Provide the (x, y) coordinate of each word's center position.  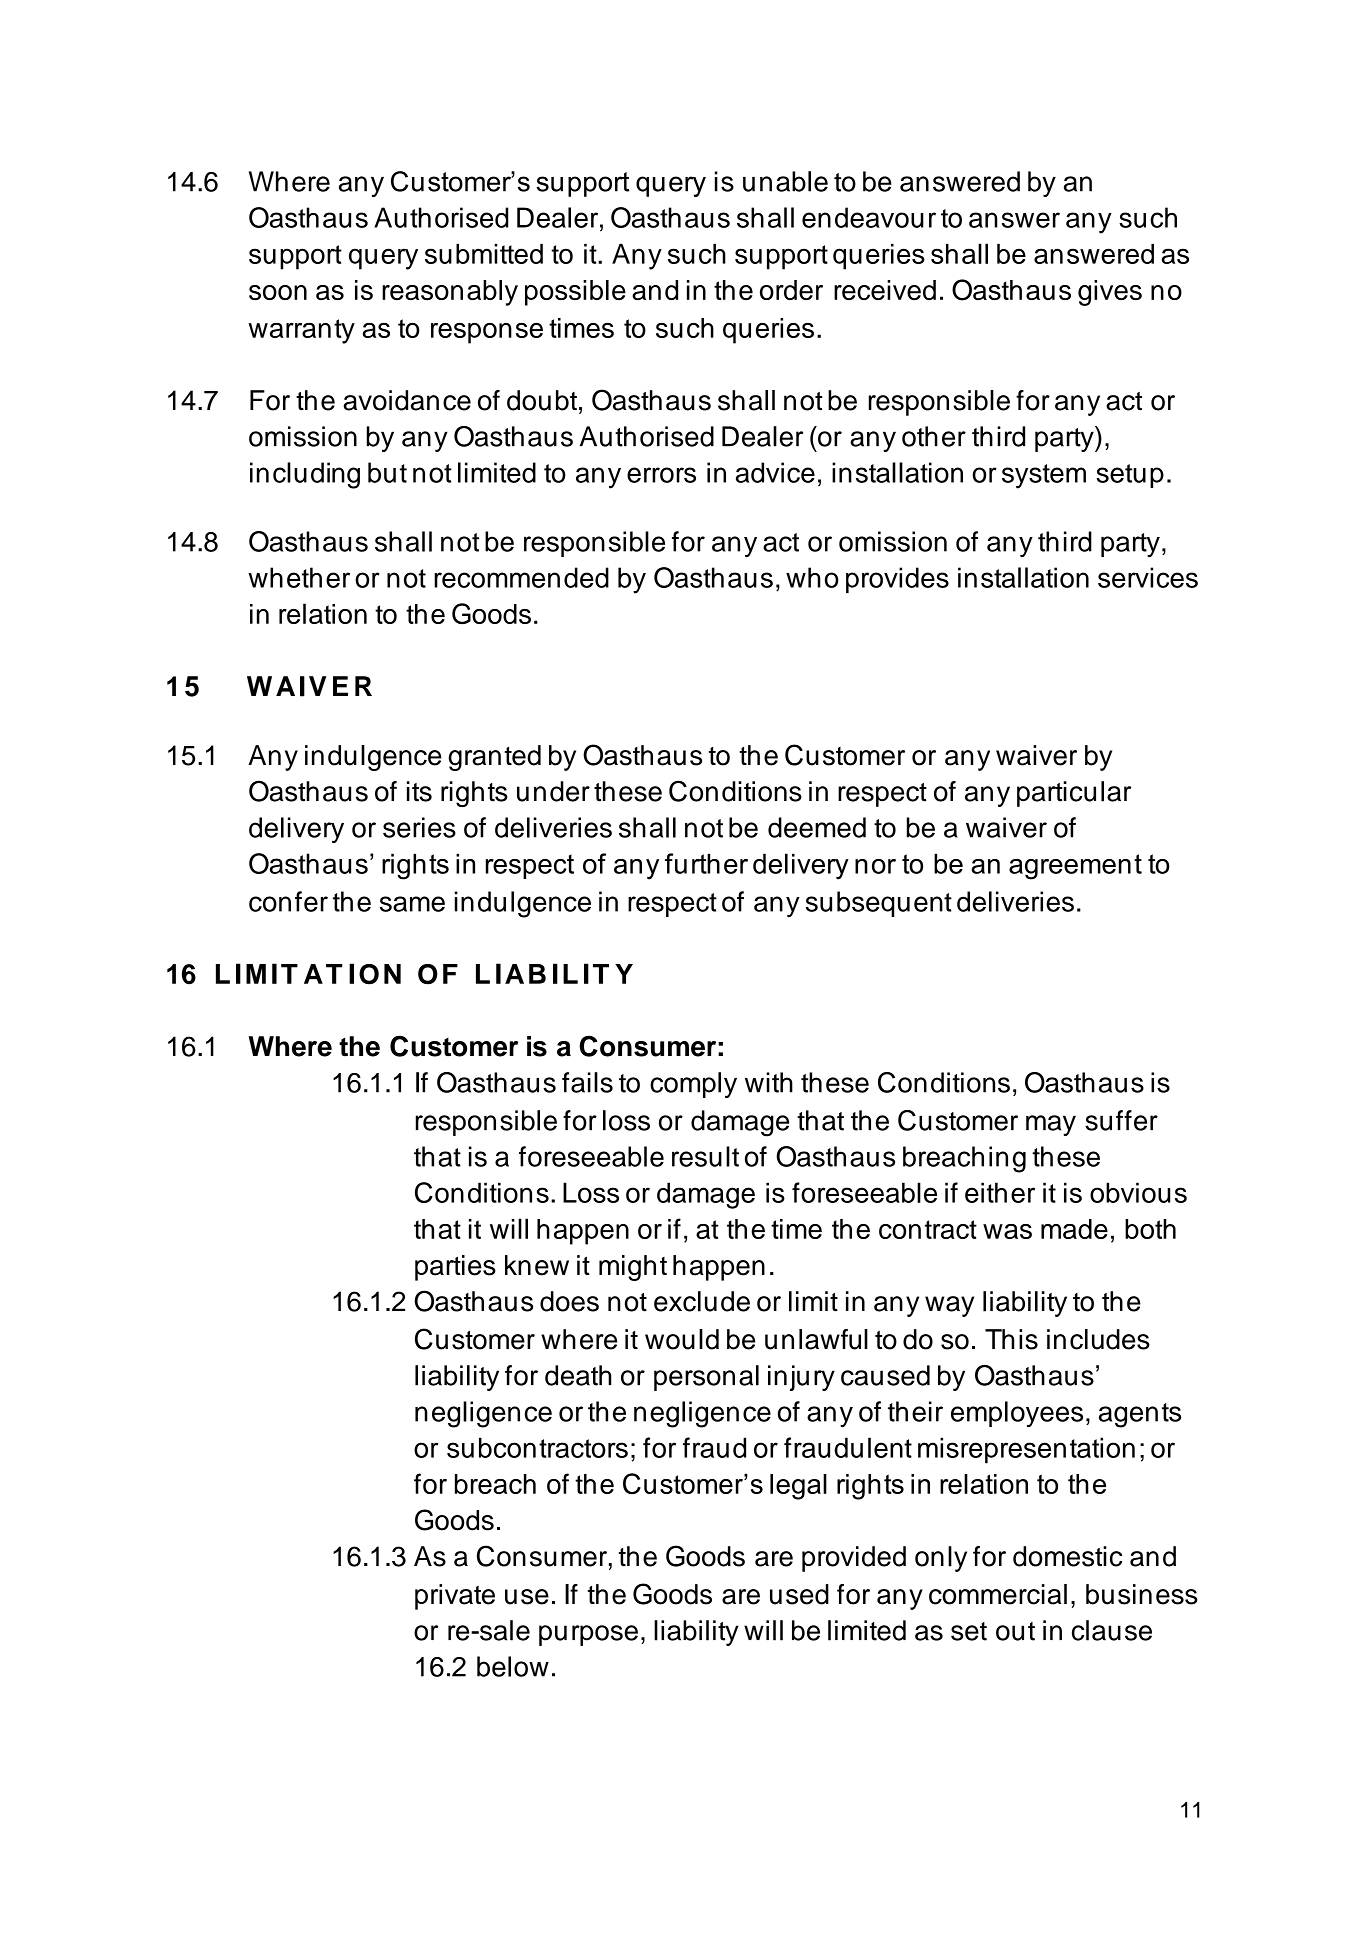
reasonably (450, 293)
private (455, 1597)
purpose (588, 1635)
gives (1110, 293)
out (1015, 1631)
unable (785, 181)
